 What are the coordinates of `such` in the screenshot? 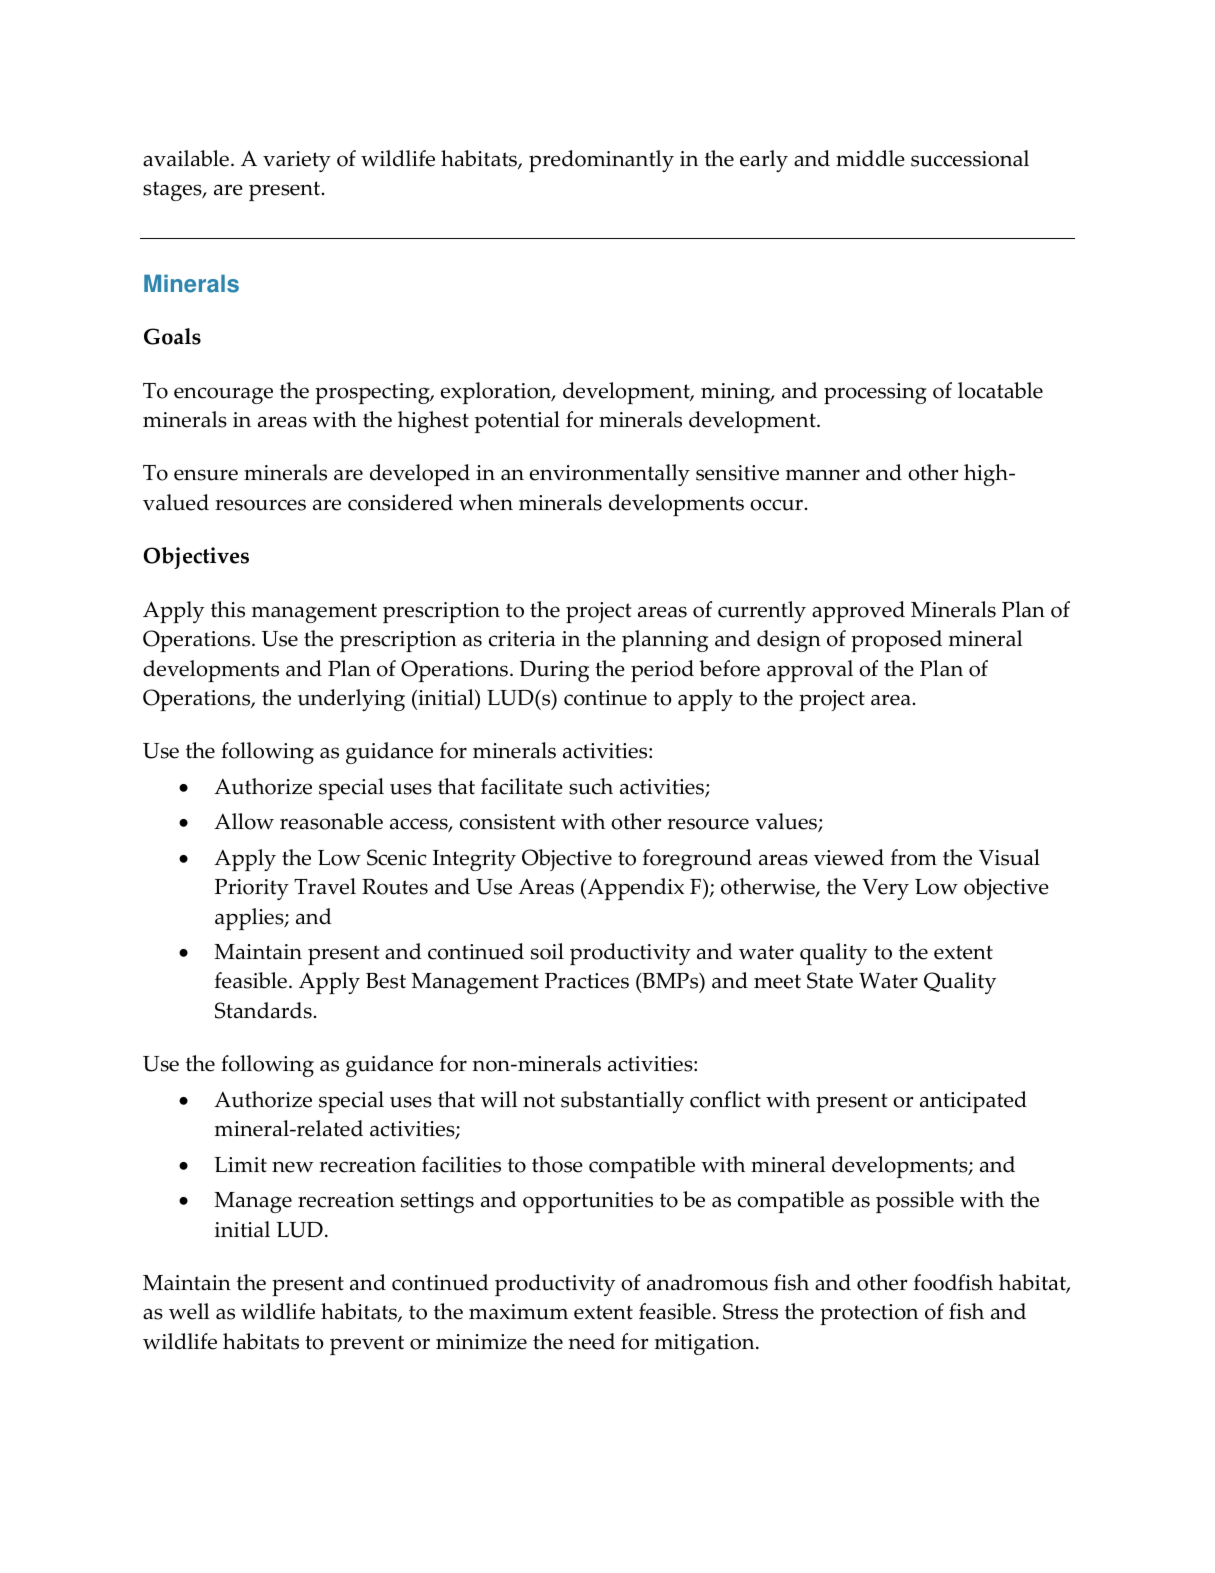 It's located at (591, 786).
